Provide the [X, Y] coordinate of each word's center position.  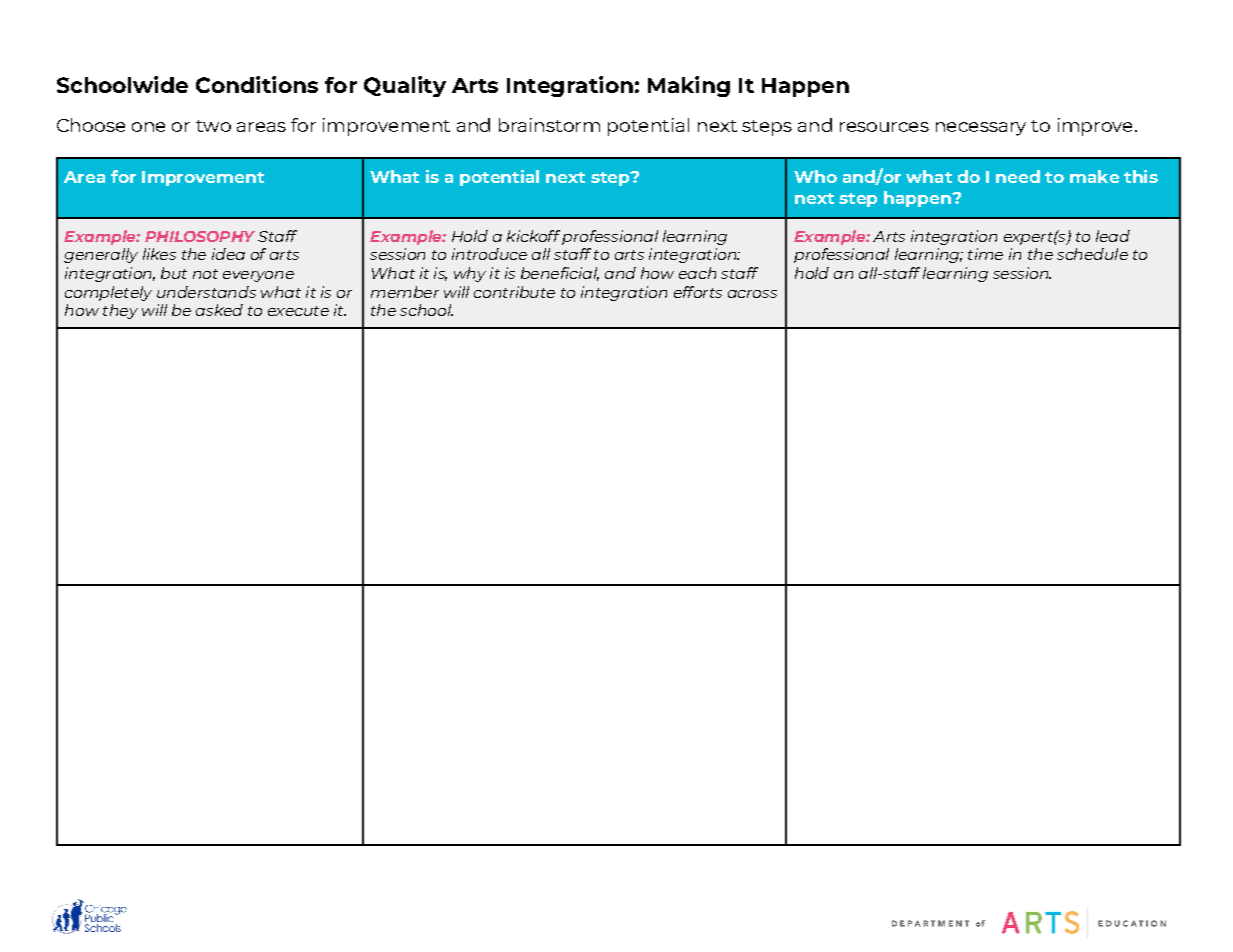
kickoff [533, 236]
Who [815, 176]
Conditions [257, 84]
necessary [981, 129]
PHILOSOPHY [200, 236]
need [1018, 176]
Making [689, 86]
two [213, 126]
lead [1113, 236]
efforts [698, 292]
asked [219, 310]
